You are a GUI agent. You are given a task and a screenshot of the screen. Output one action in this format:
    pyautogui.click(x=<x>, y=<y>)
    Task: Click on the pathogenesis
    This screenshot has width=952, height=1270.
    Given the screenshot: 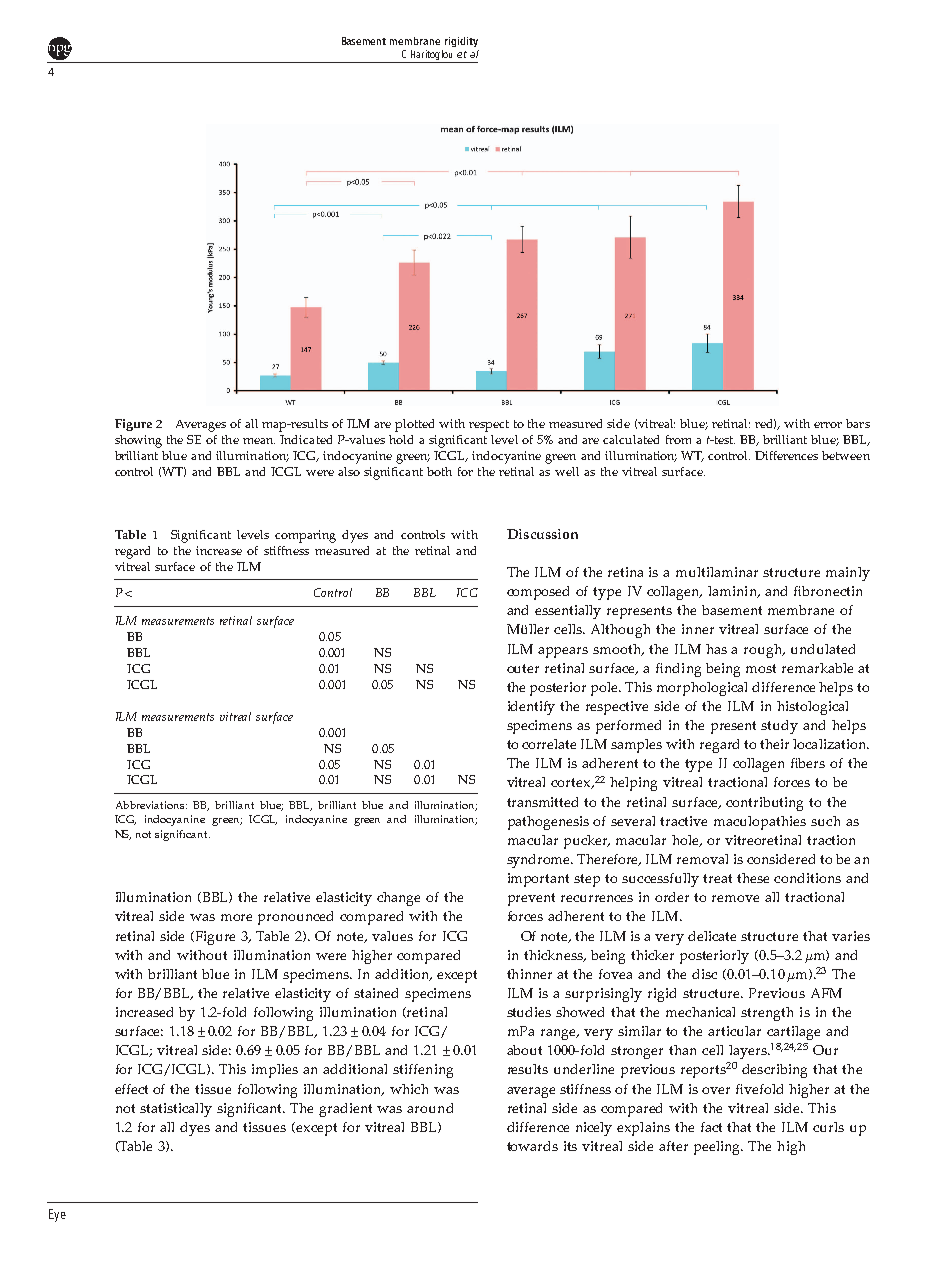 What is the action you would take?
    pyautogui.click(x=548, y=823)
